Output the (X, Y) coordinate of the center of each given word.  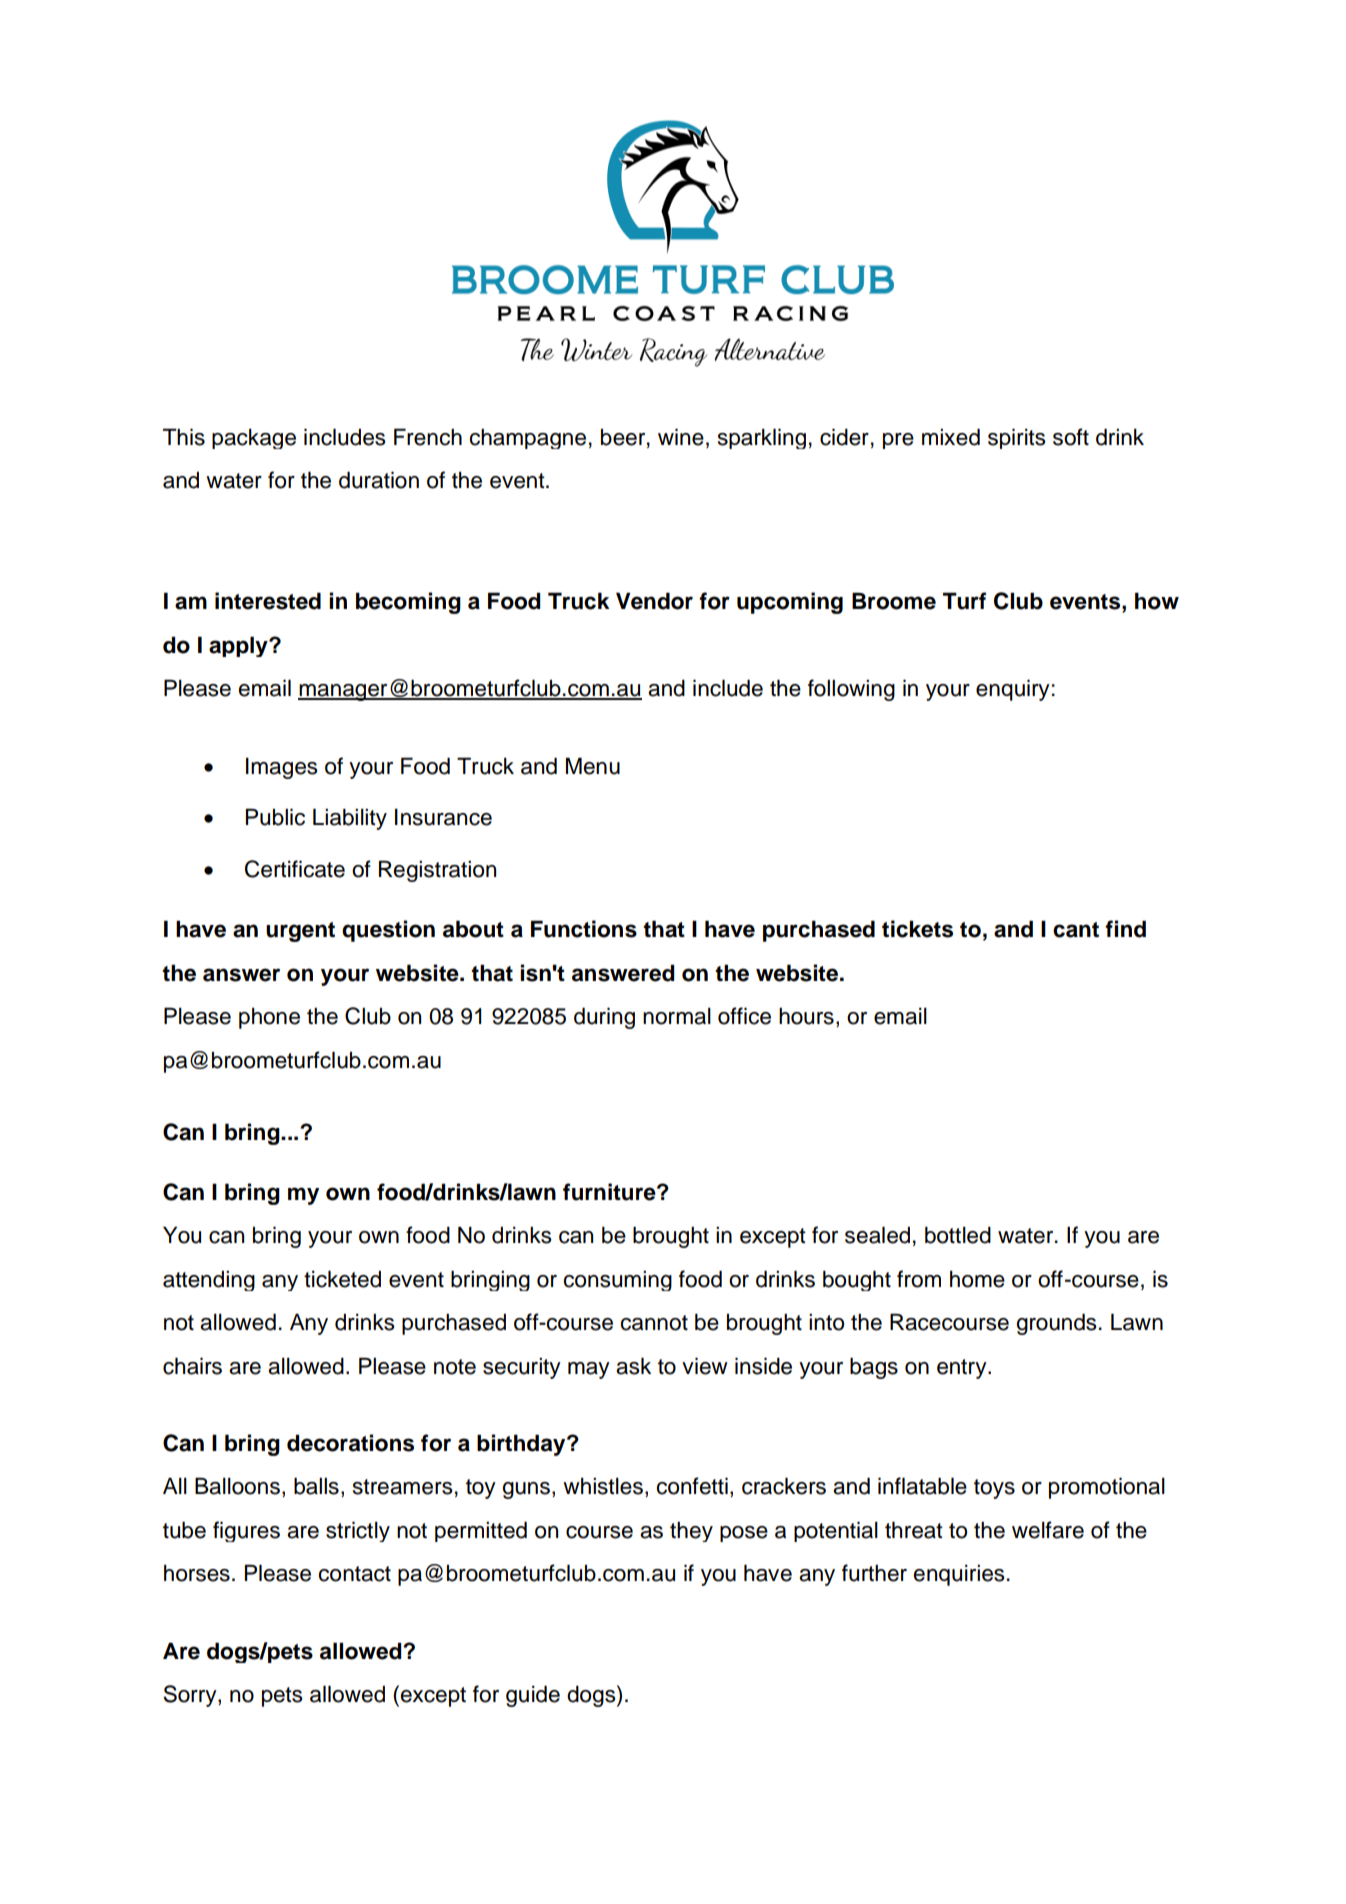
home (977, 1279)
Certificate (295, 869)
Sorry (191, 1696)
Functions (584, 929)
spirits (1017, 438)
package (254, 439)
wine (681, 437)
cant (1076, 930)
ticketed (342, 1279)
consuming (617, 1281)
